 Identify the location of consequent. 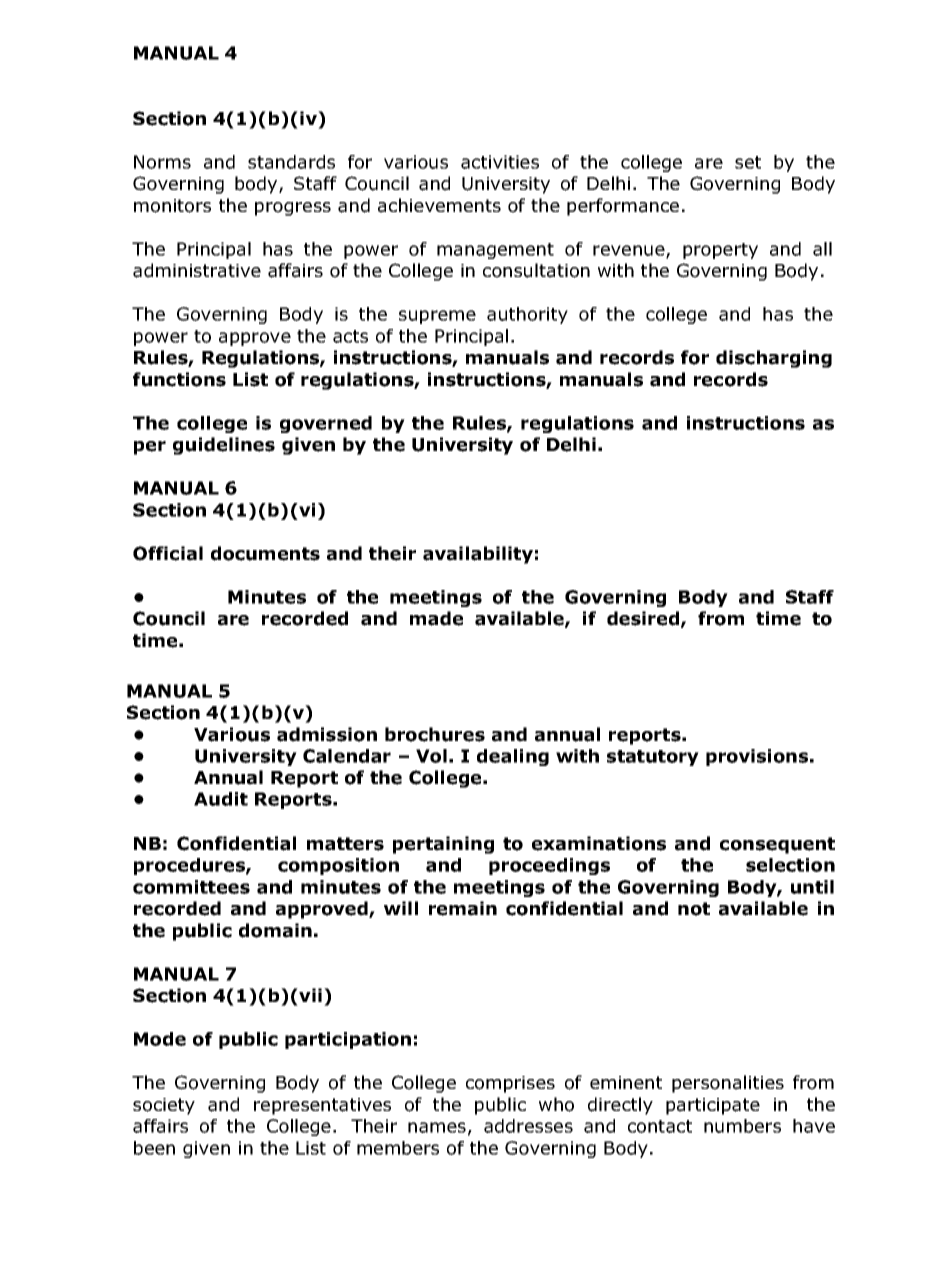
(777, 845).
